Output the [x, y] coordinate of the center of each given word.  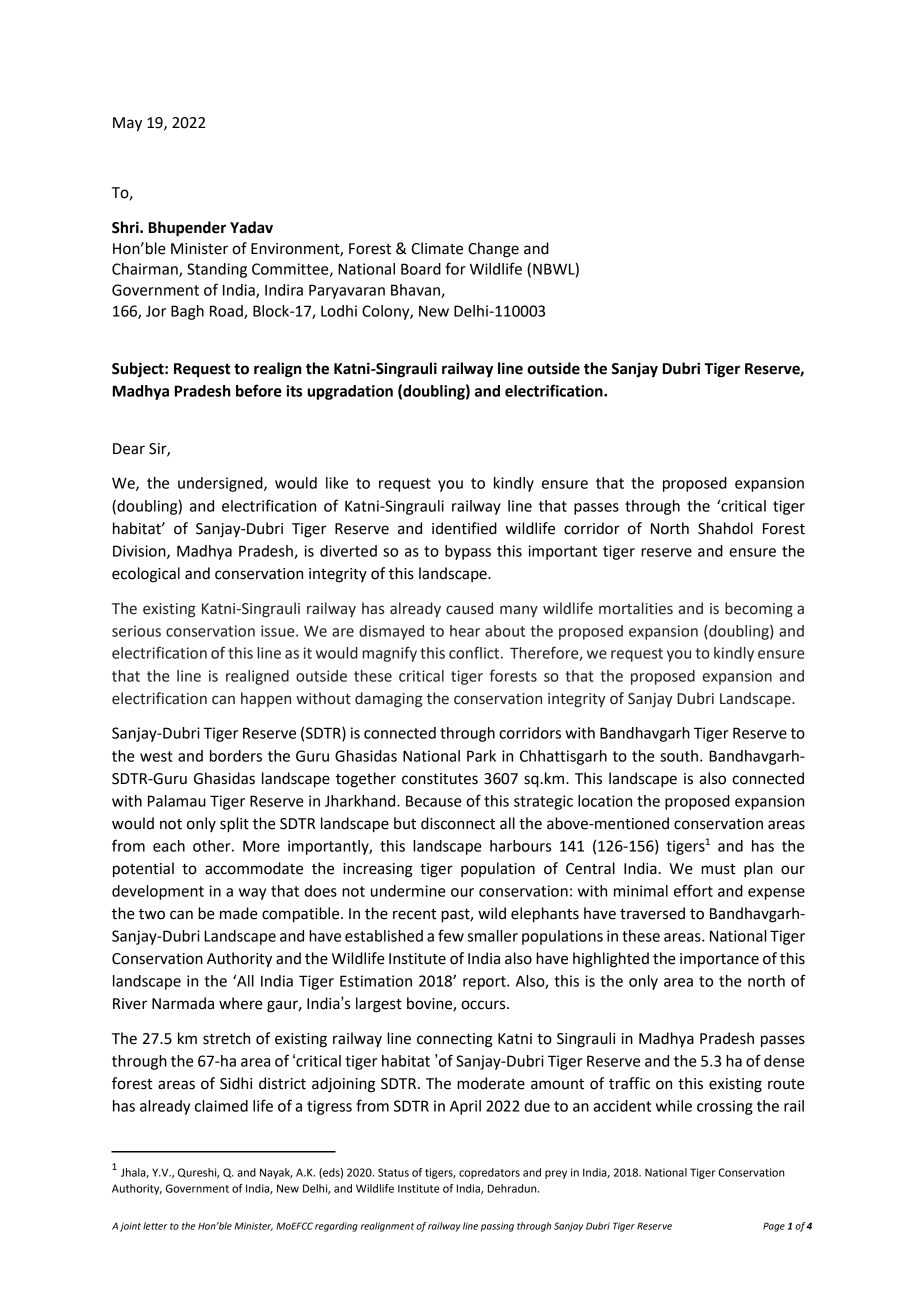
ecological [146, 575]
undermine [408, 891]
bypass [468, 552]
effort [693, 890]
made [239, 913]
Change [493, 250]
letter [155, 1226]
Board [421, 269]
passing [497, 1227]
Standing [217, 270]
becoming [759, 610]
